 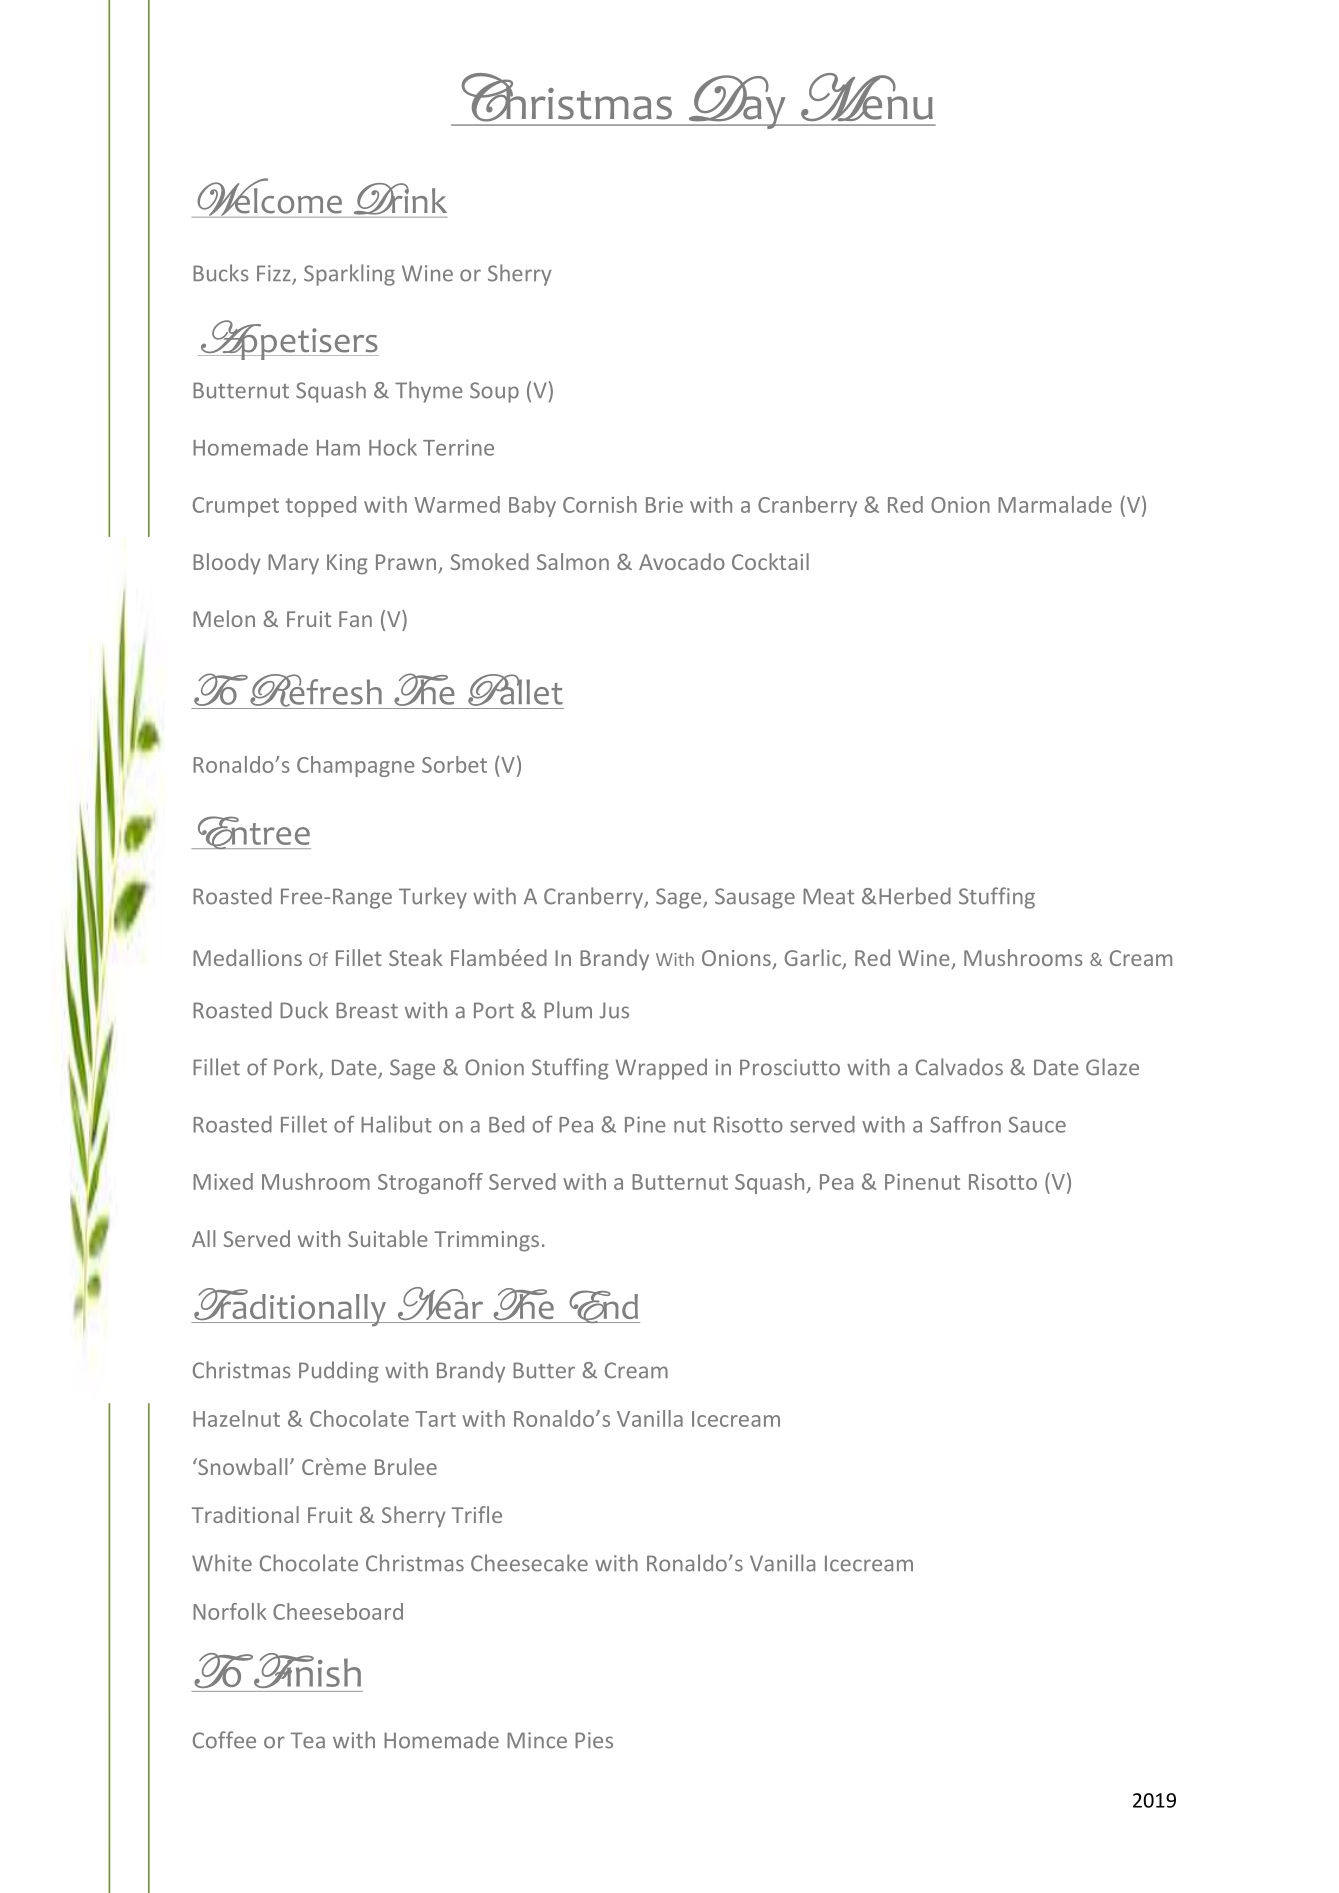 What do you see at coordinates (494, 392) in the screenshot?
I see `Soup` at bounding box center [494, 392].
